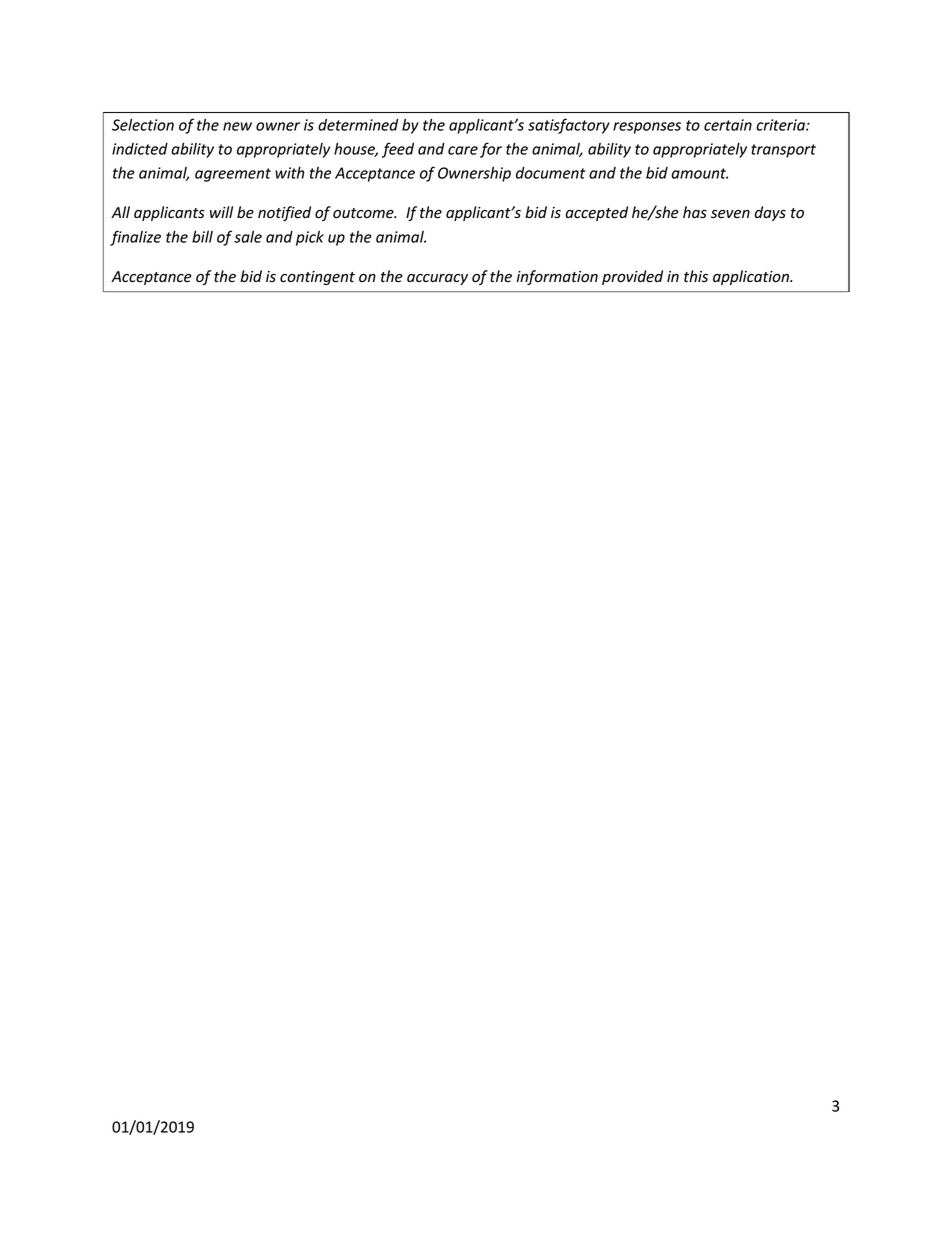 The height and width of the page is (1233, 952). Describe the element at coordinates (237, 126) in the page. I see `new` at that location.
